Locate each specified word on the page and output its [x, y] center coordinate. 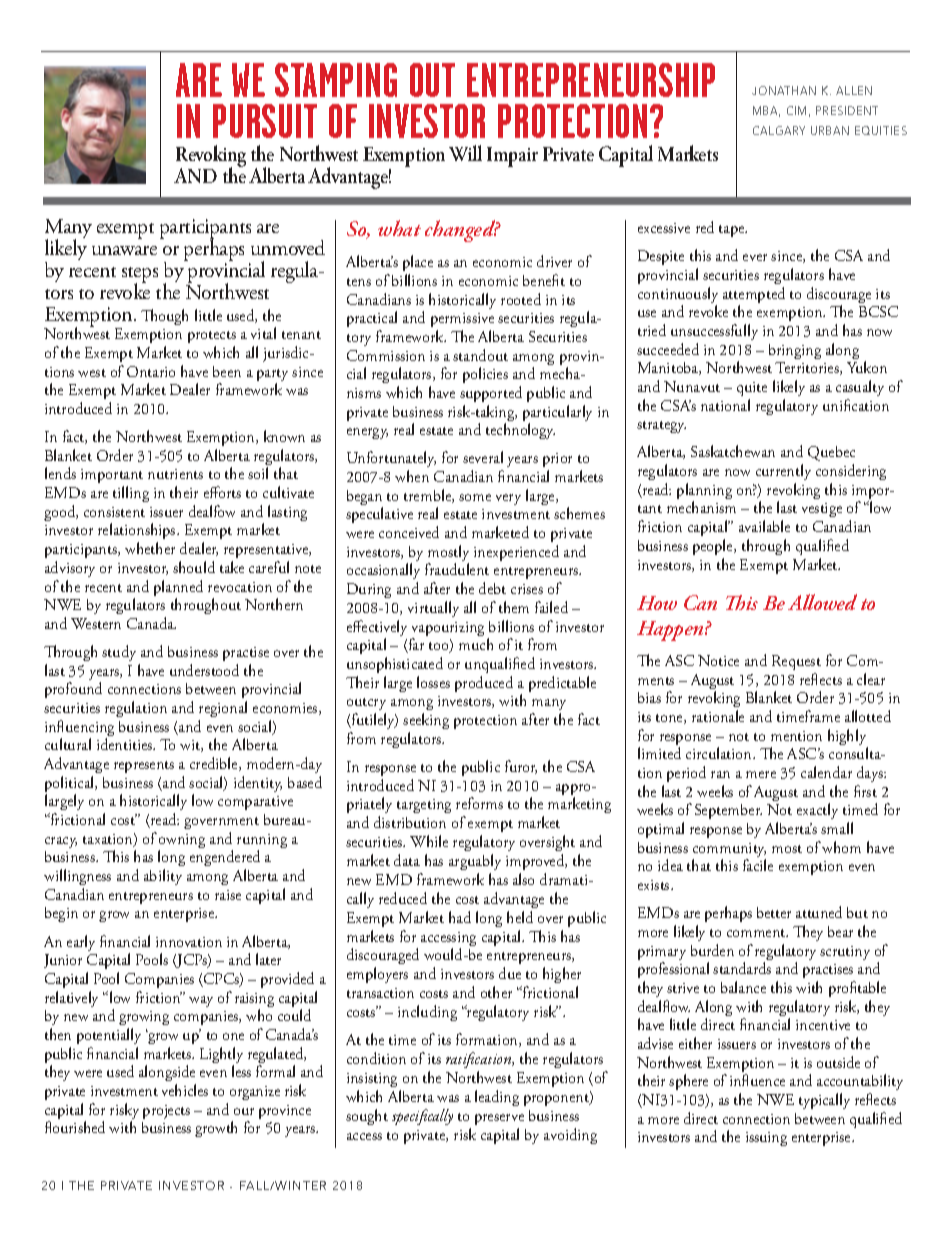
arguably [475, 862]
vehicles [185, 1090]
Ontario [151, 371]
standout [480, 355]
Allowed [822, 602]
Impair [512, 157]
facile [758, 865]
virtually [433, 609]
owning [182, 842]
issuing [766, 1139]
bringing [795, 351]
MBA [766, 111]
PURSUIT [265, 121]
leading [497, 1098]
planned [178, 589]
